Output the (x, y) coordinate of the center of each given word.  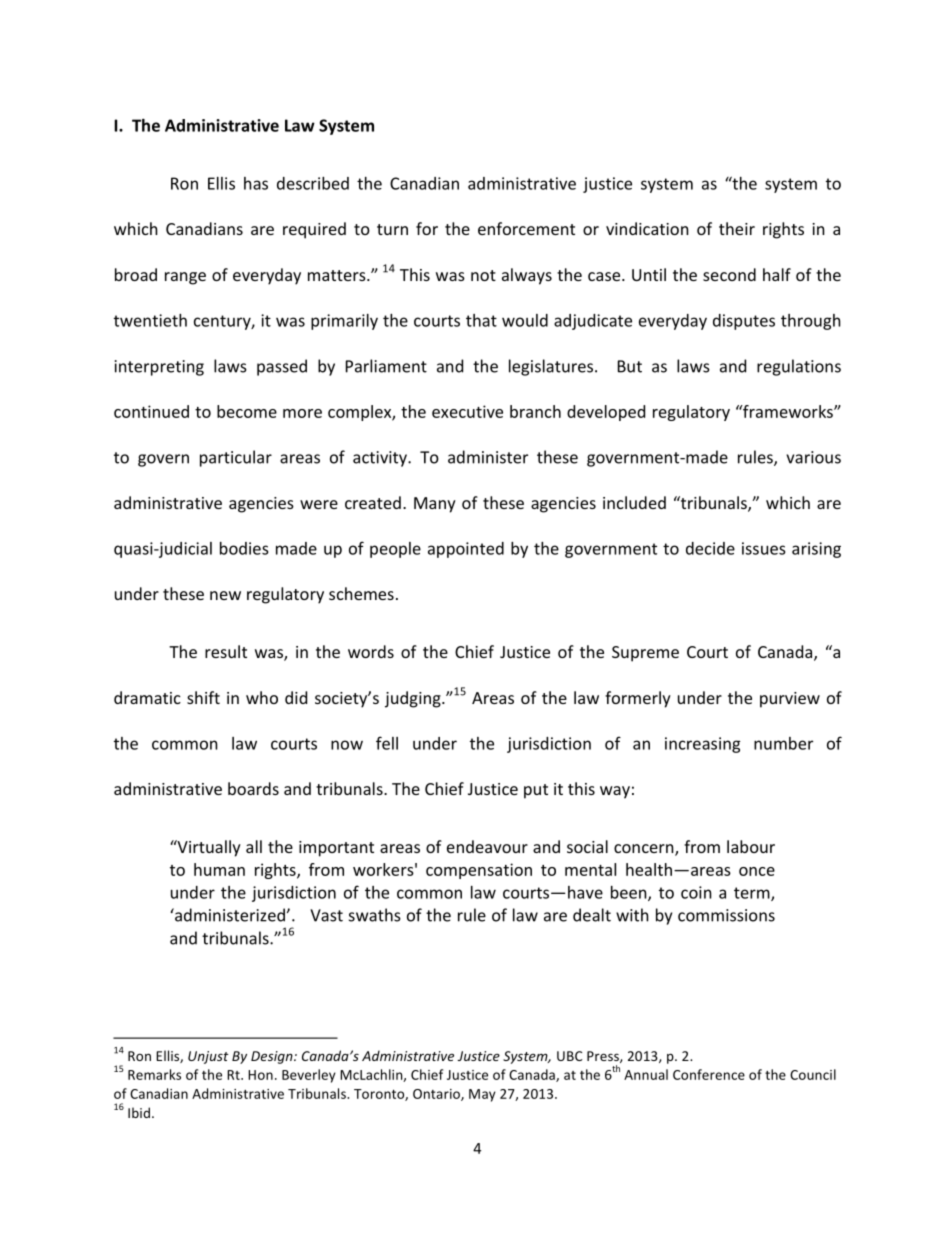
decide (710, 548)
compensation (479, 871)
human (219, 869)
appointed (466, 550)
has (256, 183)
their (737, 228)
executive (467, 411)
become (247, 411)
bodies (244, 548)
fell (387, 743)
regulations (799, 367)
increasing (703, 745)
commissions (726, 915)
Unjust (208, 1057)
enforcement (526, 228)
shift (203, 697)
